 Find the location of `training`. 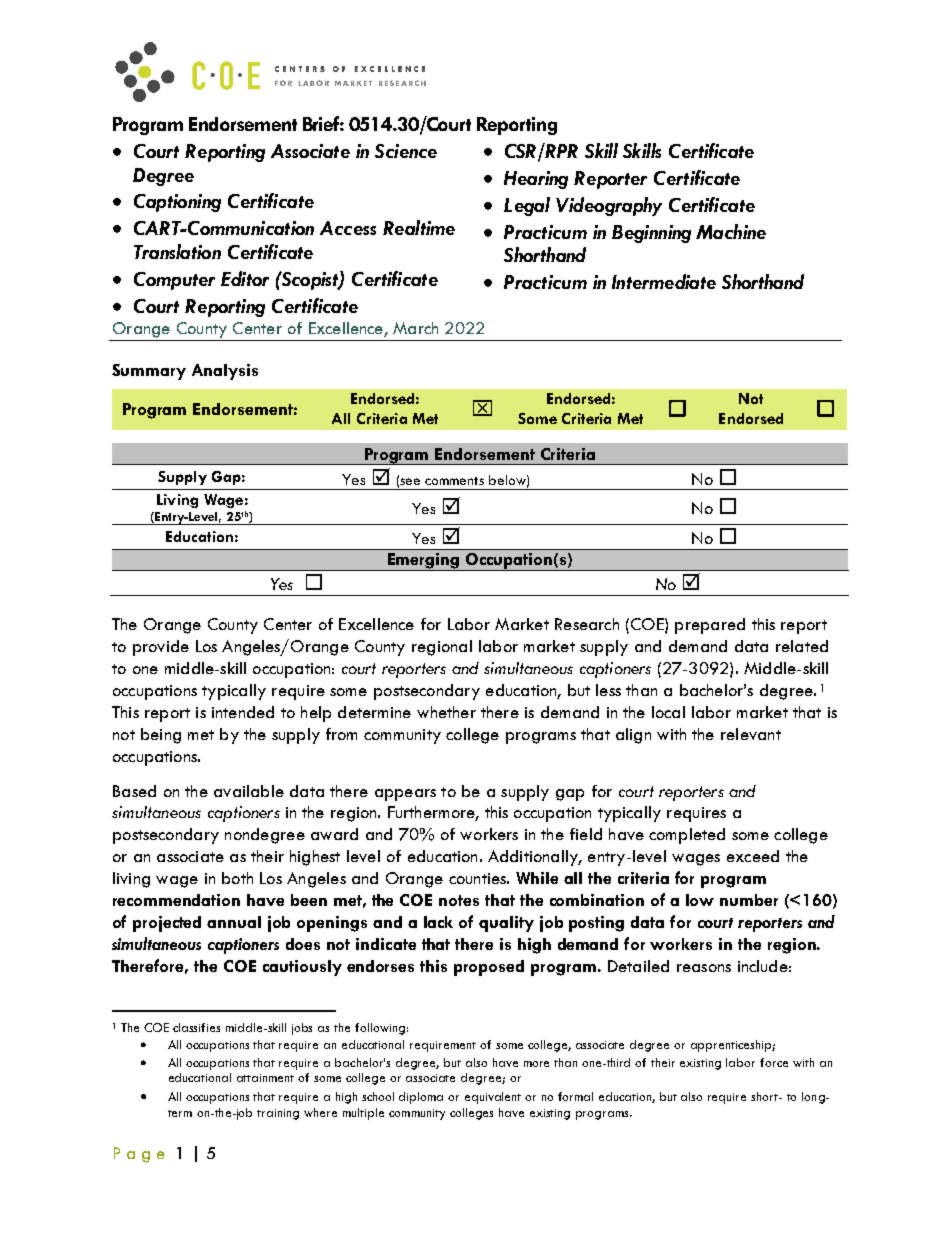

training is located at coordinates (278, 1114).
